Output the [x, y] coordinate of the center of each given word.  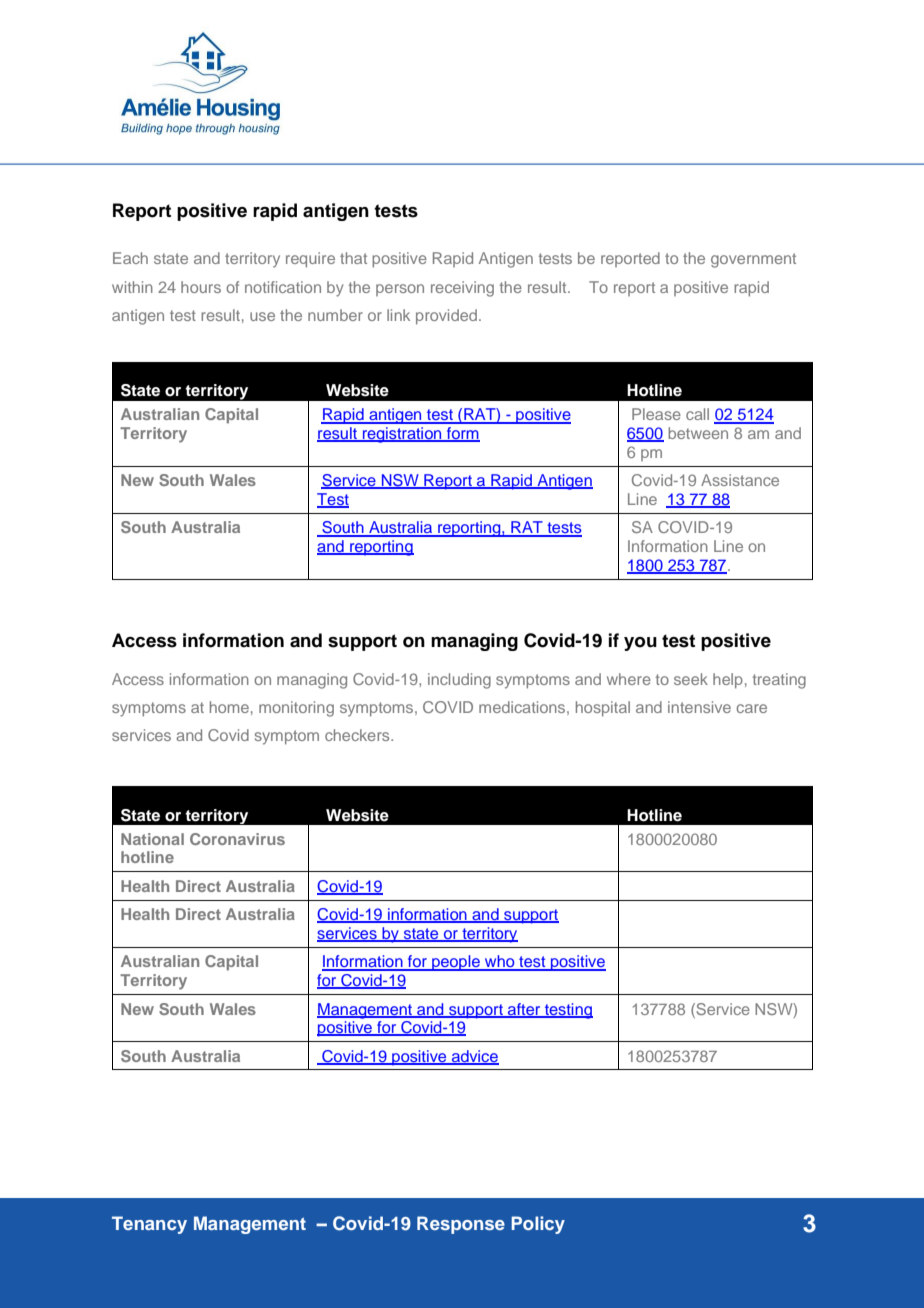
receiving [462, 289]
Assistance [740, 480]
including [459, 681]
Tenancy [149, 1225]
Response [461, 1225]
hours [201, 287]
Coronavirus [237, 839]
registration [402, 435]
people [456, 963]
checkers [358, 735]
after [524, 1010]
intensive [699, 707]
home [229, 707]
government [753, 260]
